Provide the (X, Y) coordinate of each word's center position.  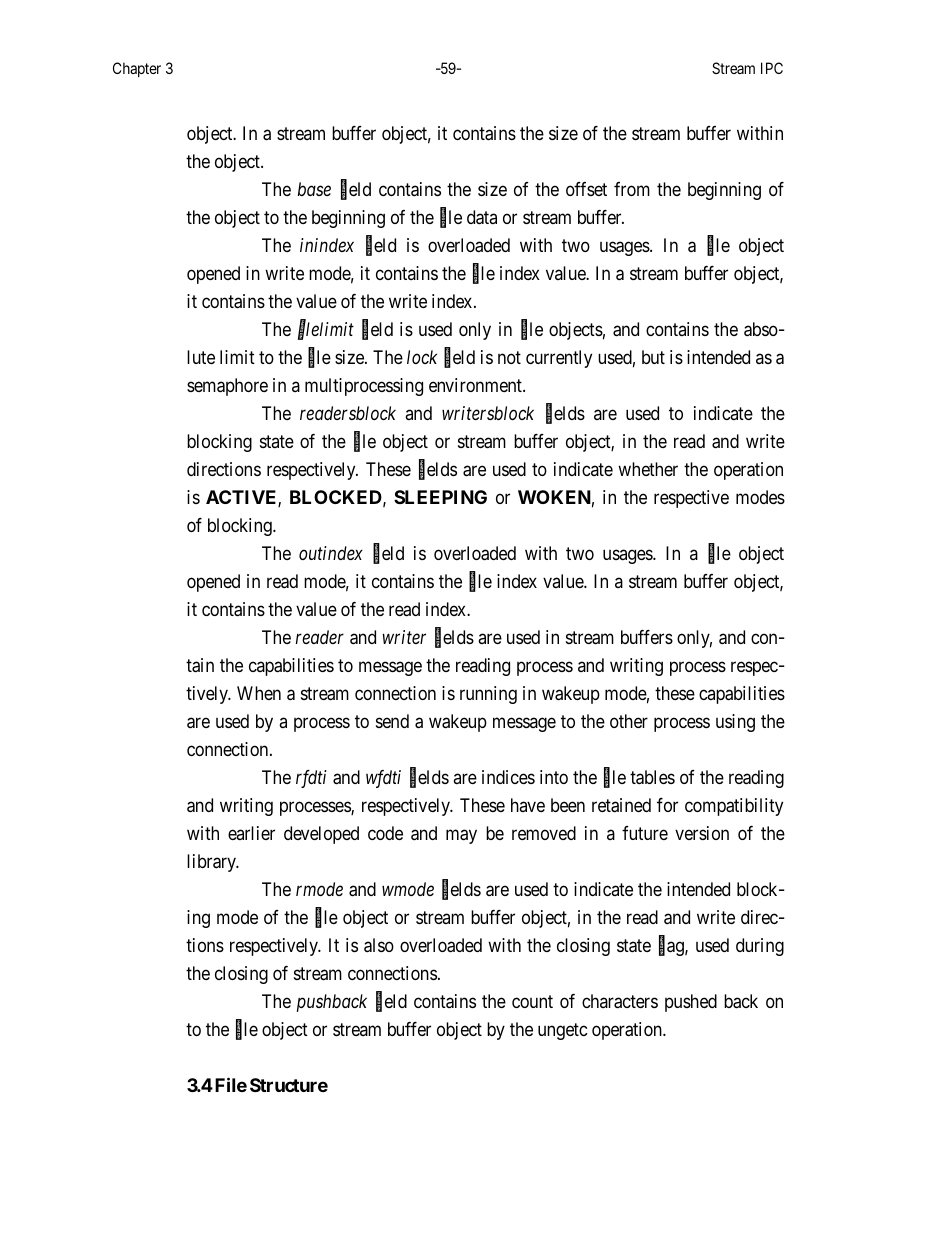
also (379, 945)
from (632, 189)
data (482, 217)
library (212, 863)
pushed (691, 1003)
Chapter (137, 69)
